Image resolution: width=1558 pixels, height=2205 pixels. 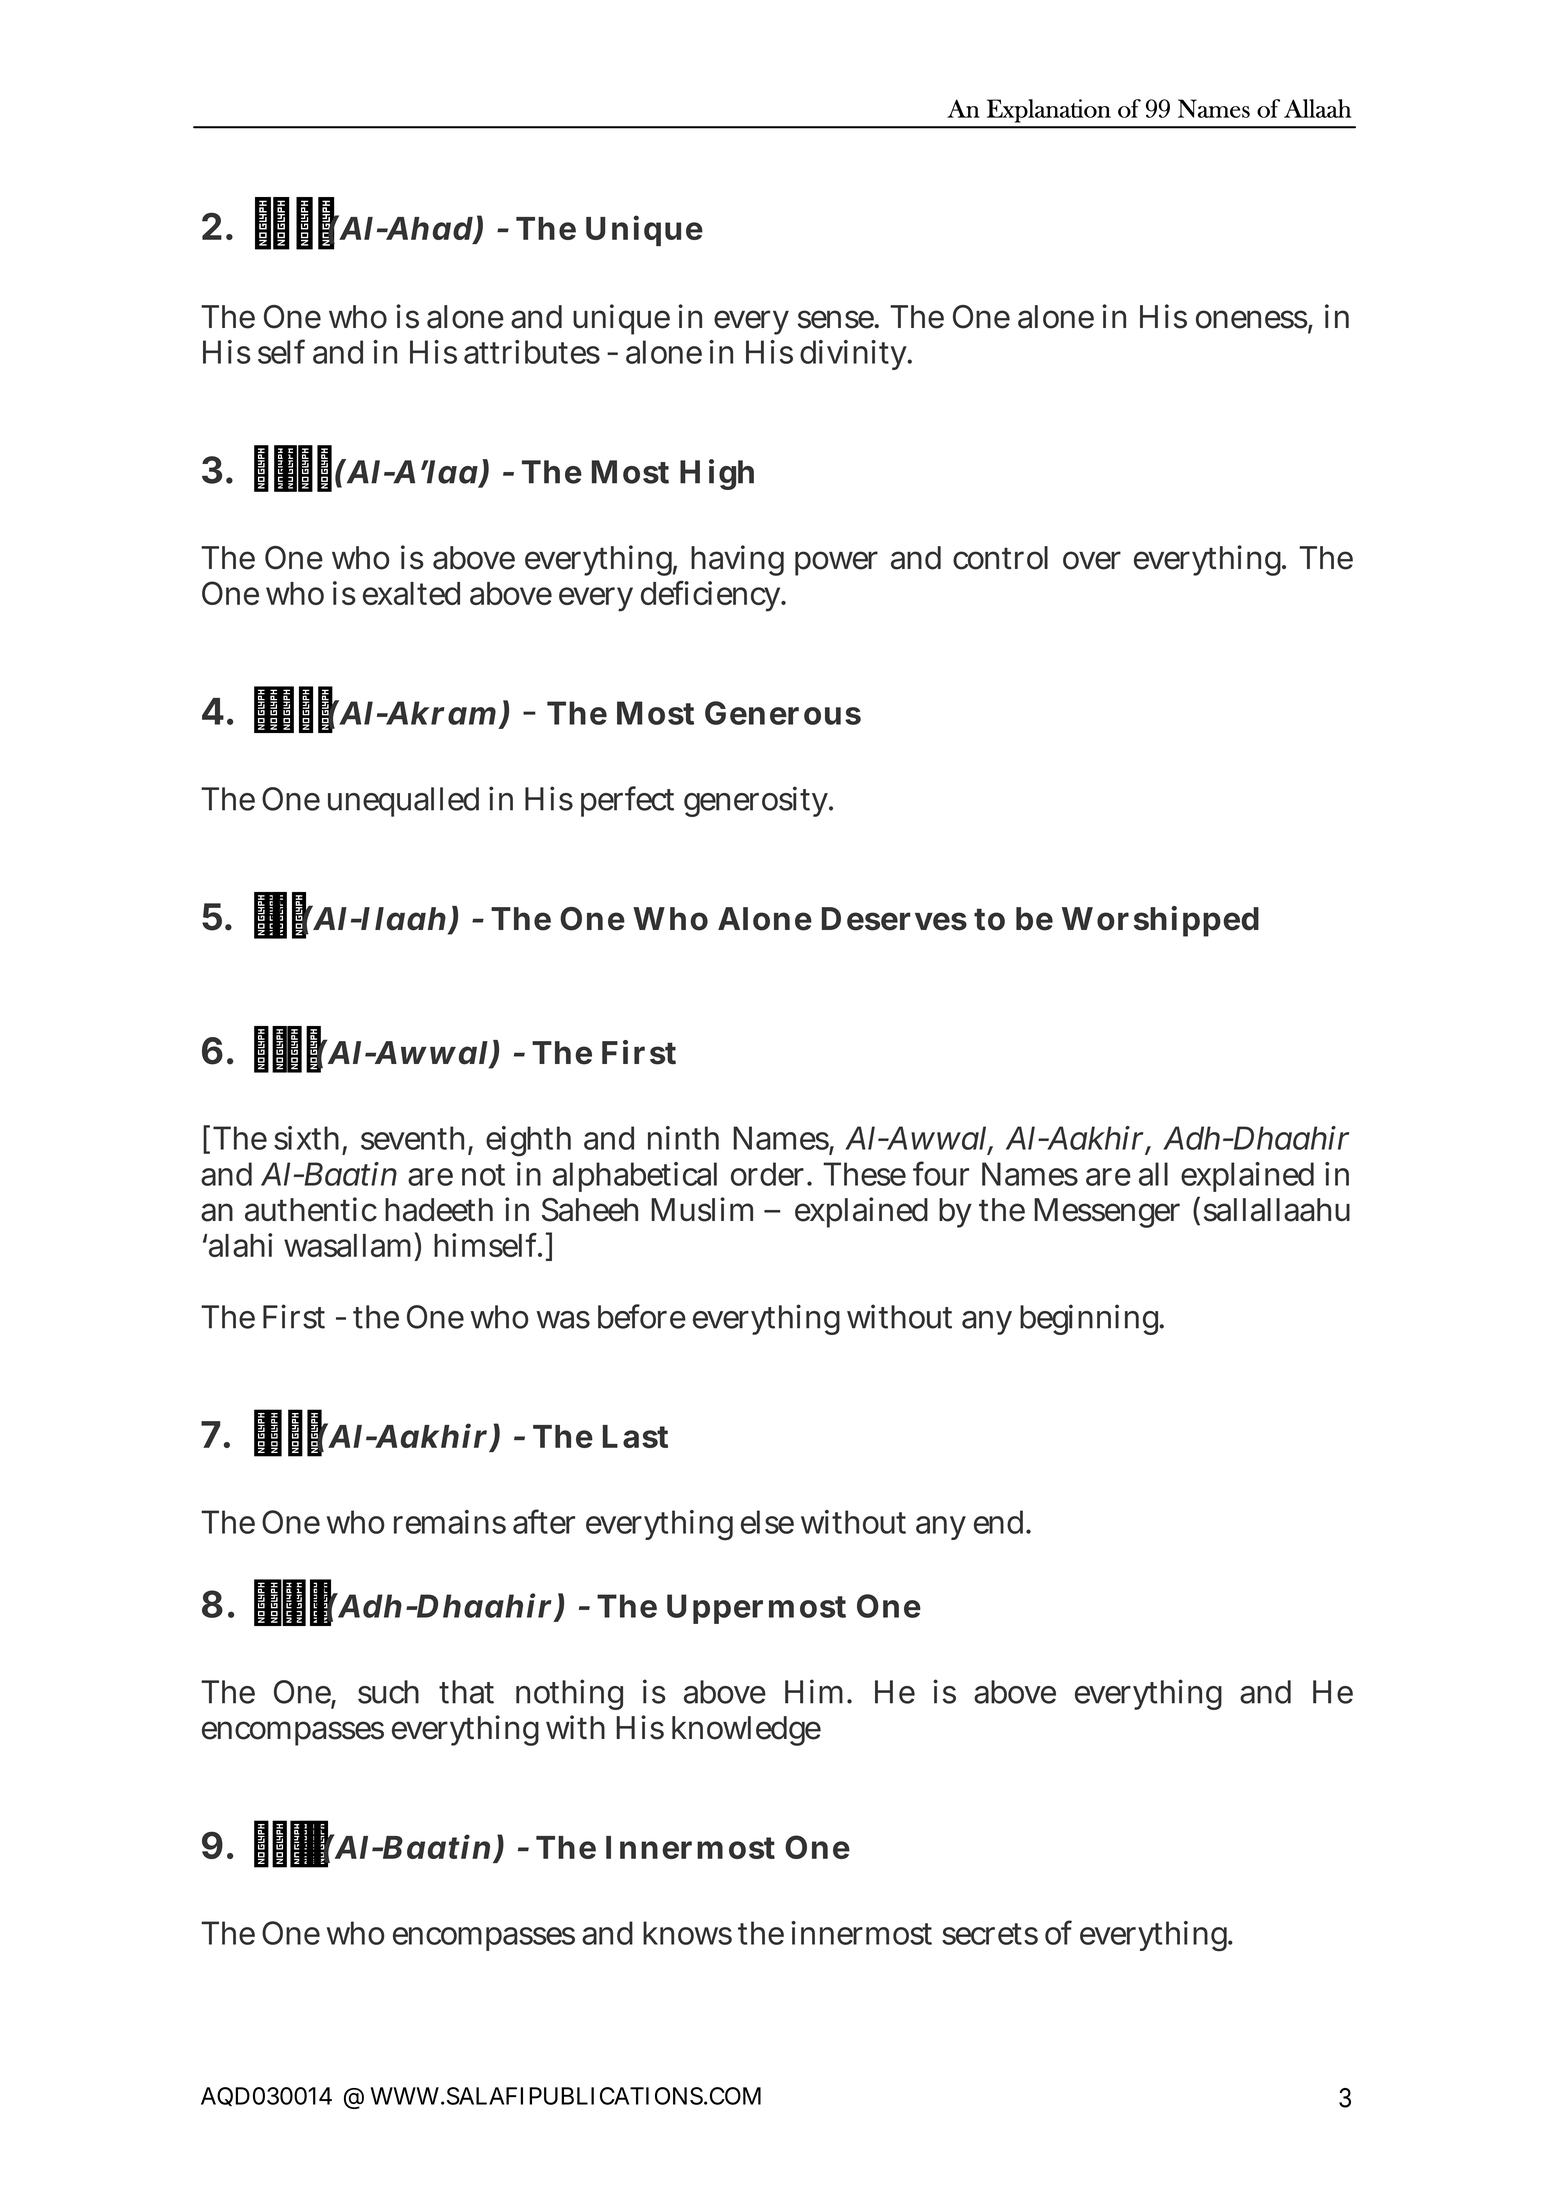 What do you see at coordinates (990, 1934) in the image?
I see `secrets` at bounding box center [990, 1934].
